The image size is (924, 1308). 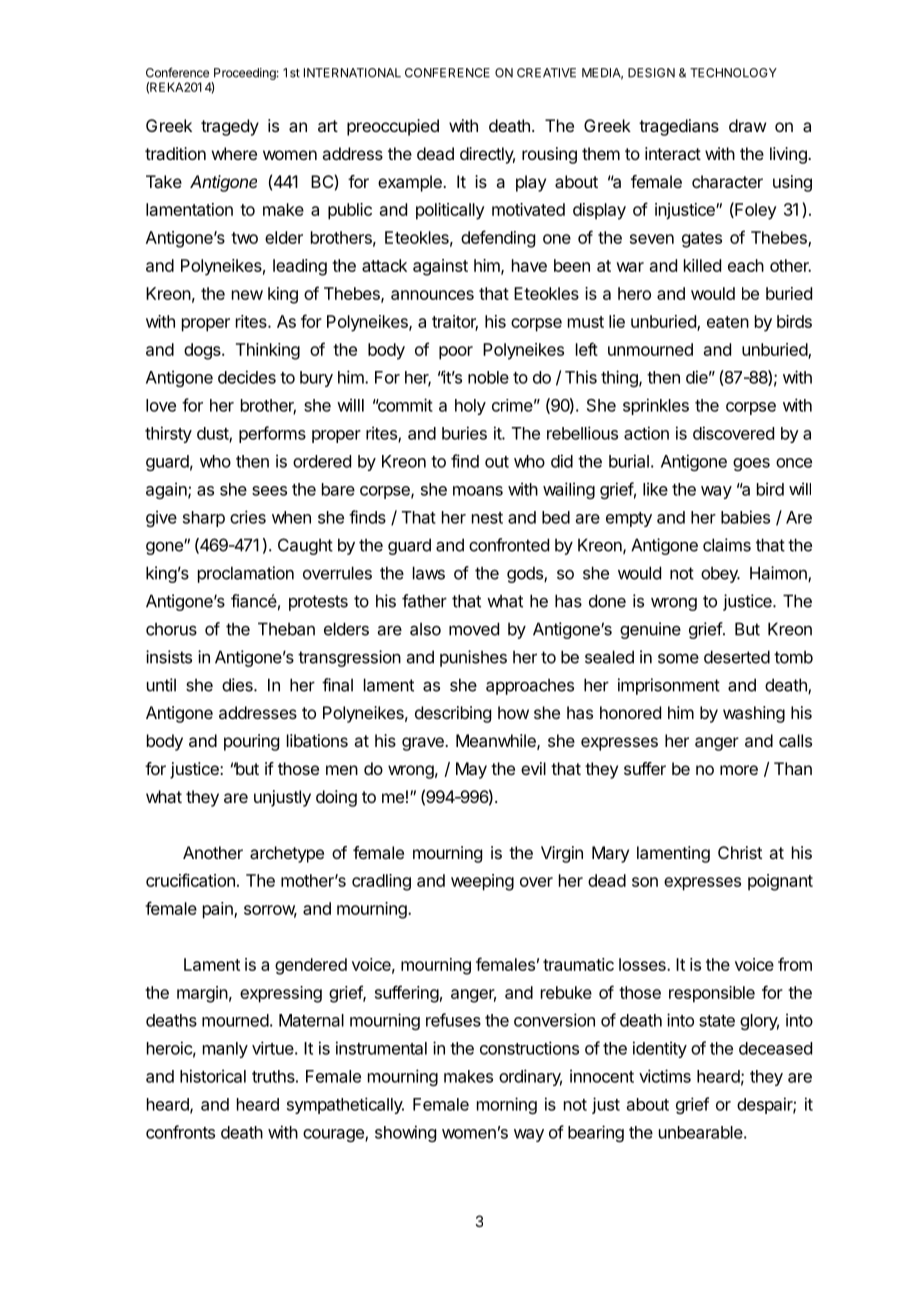 I want to click on moved, so click(x=474, y=629).
